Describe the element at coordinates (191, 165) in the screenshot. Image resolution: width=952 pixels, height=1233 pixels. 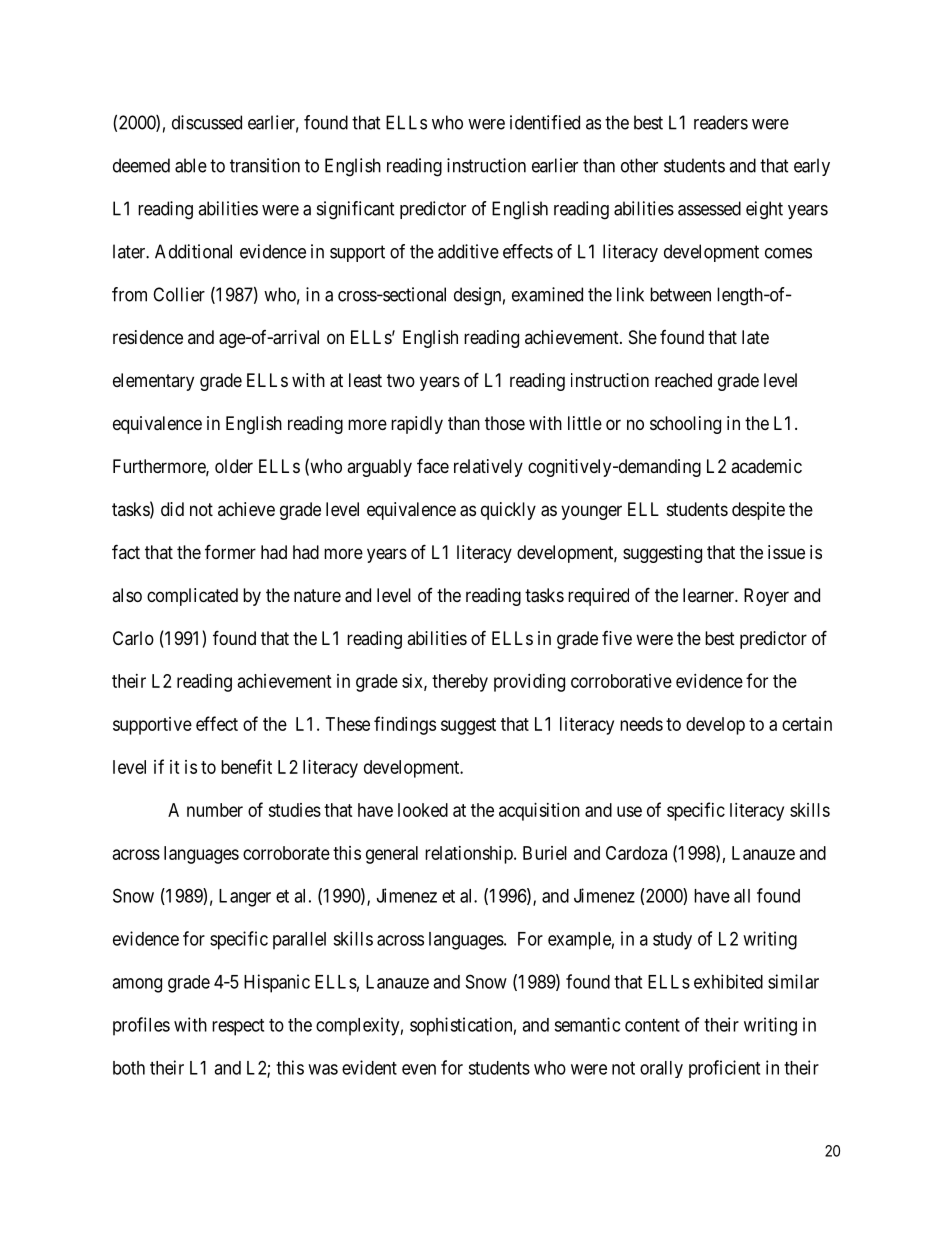
I see `able` at that location.
